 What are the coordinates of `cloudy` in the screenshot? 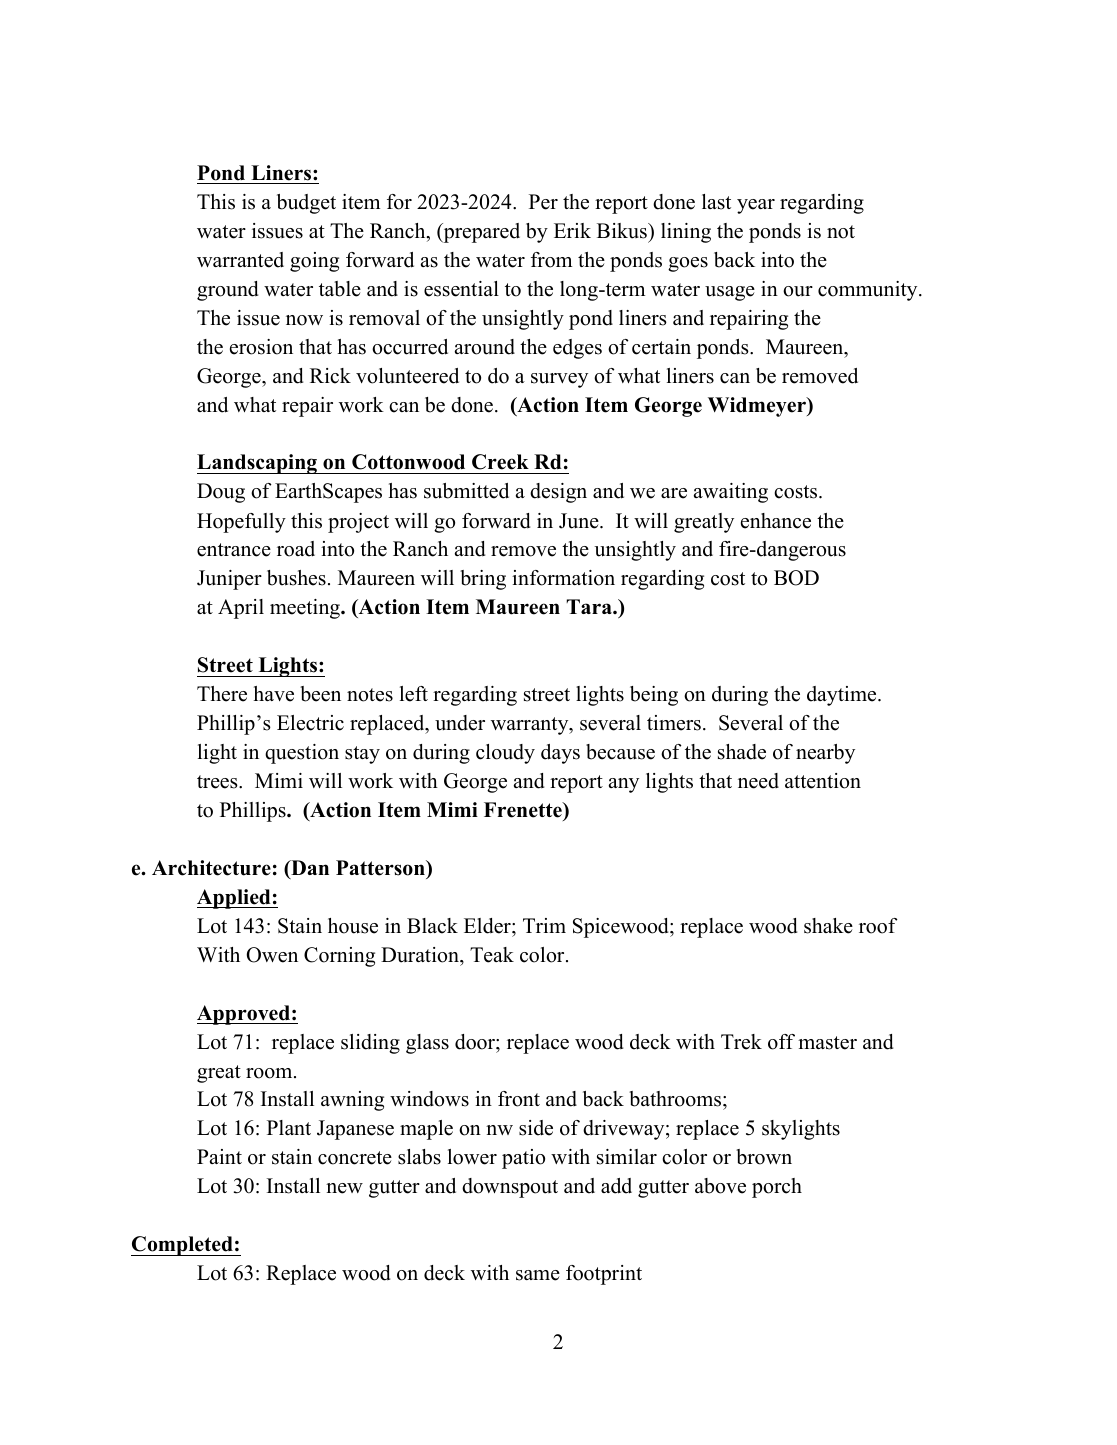 It's located at (505, 754).
